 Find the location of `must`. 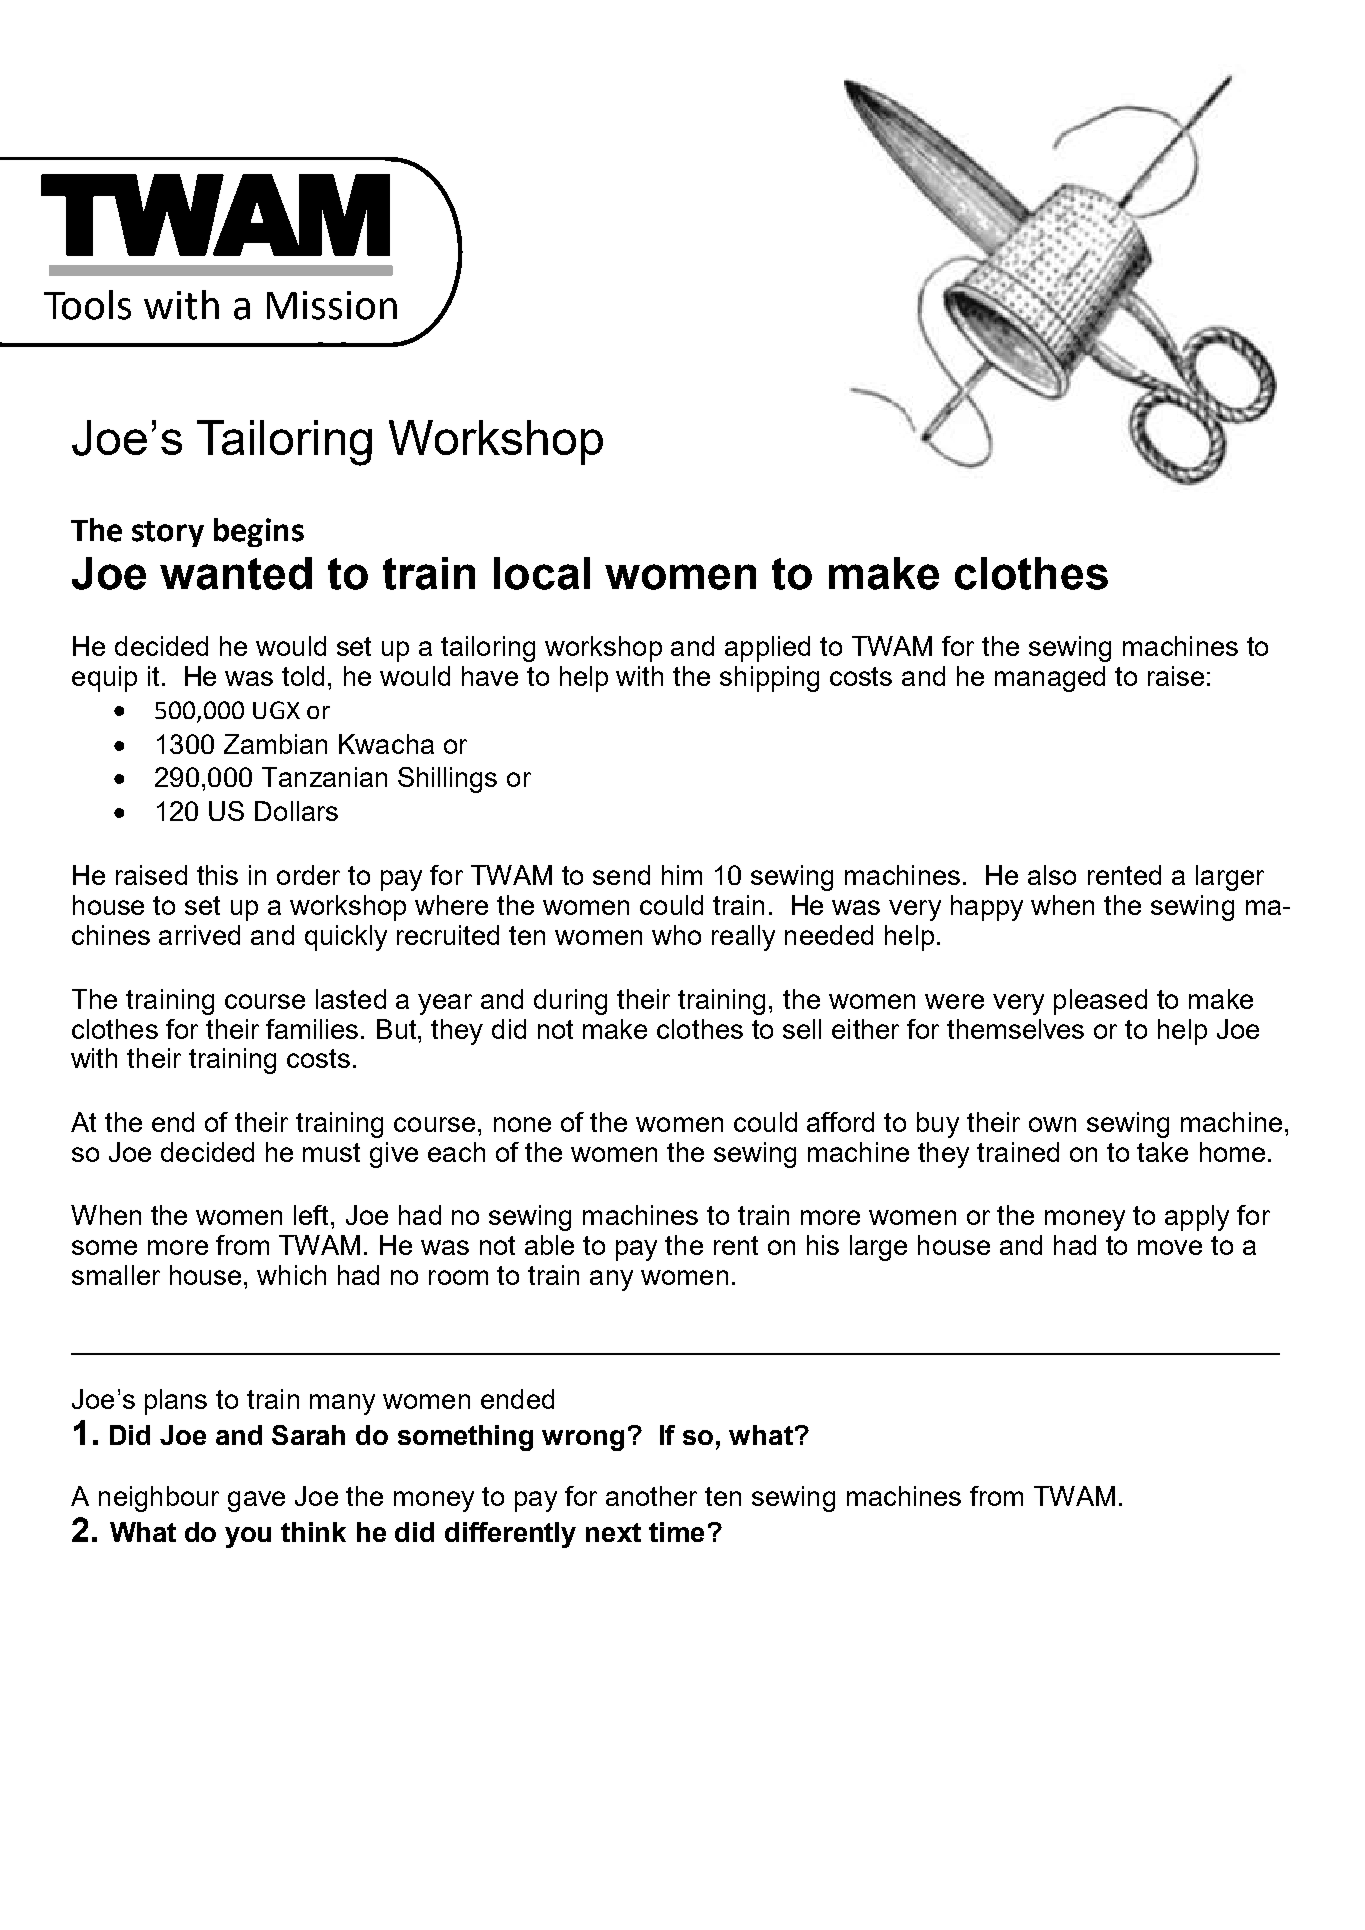

must is located at coordinates (331, 1152).
